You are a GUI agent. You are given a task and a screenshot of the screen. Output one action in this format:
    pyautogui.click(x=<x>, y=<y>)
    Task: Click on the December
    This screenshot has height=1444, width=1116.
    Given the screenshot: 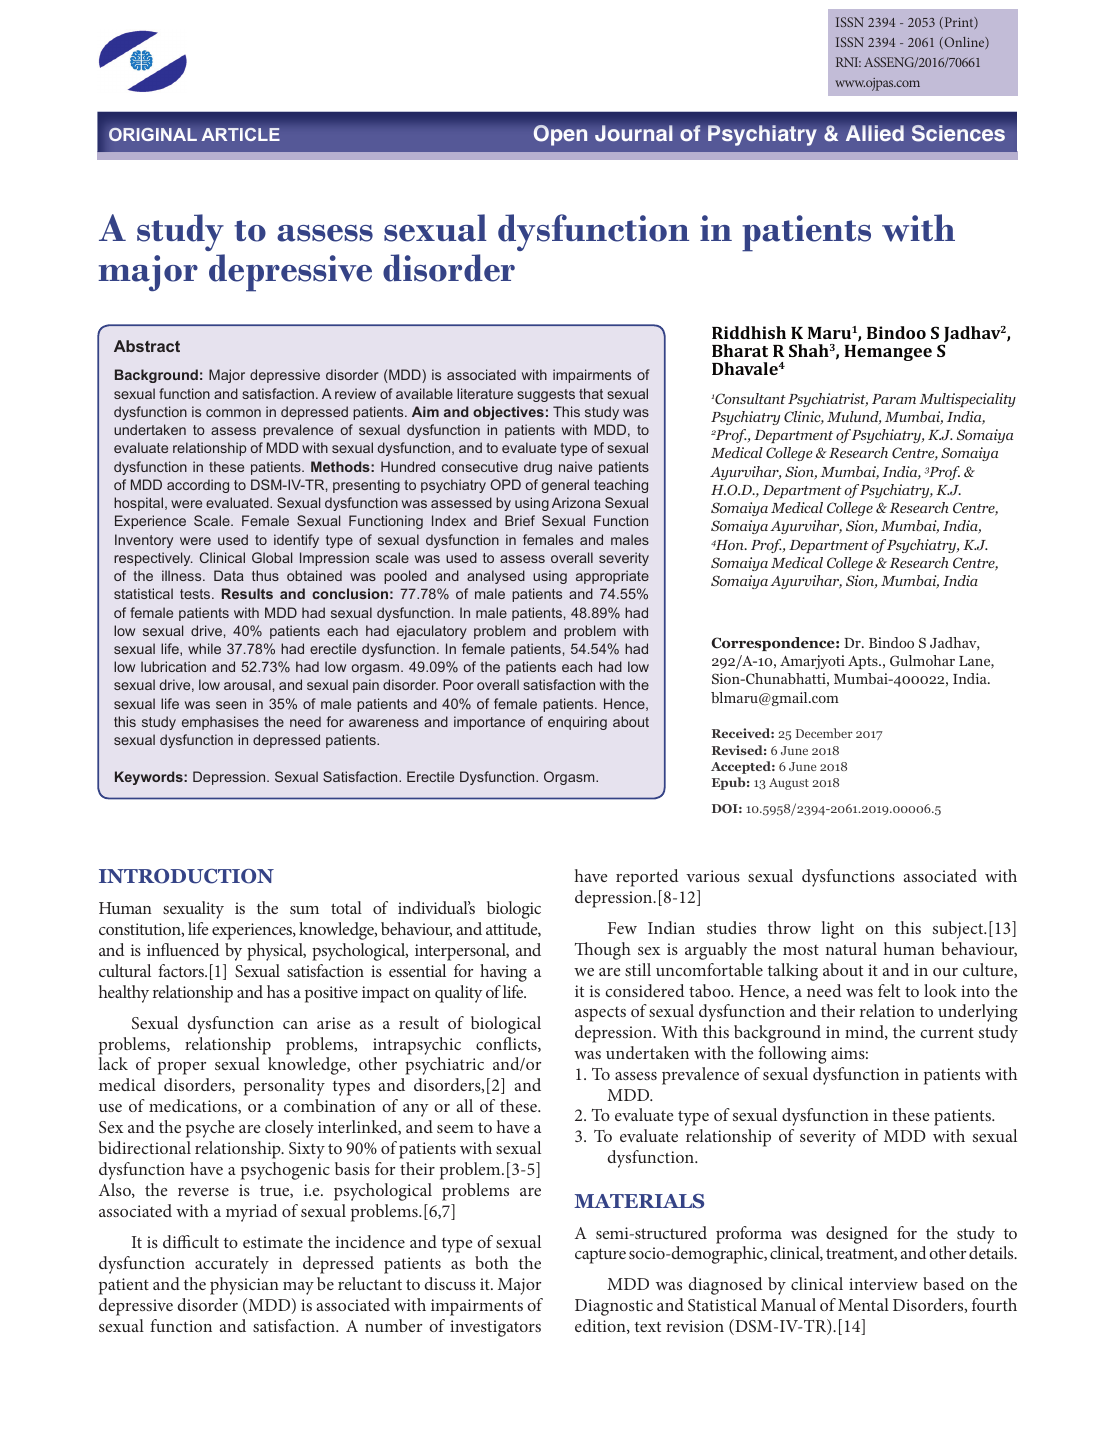 What is the action you would take?
    pyautogui.click(x=824, y=733)
